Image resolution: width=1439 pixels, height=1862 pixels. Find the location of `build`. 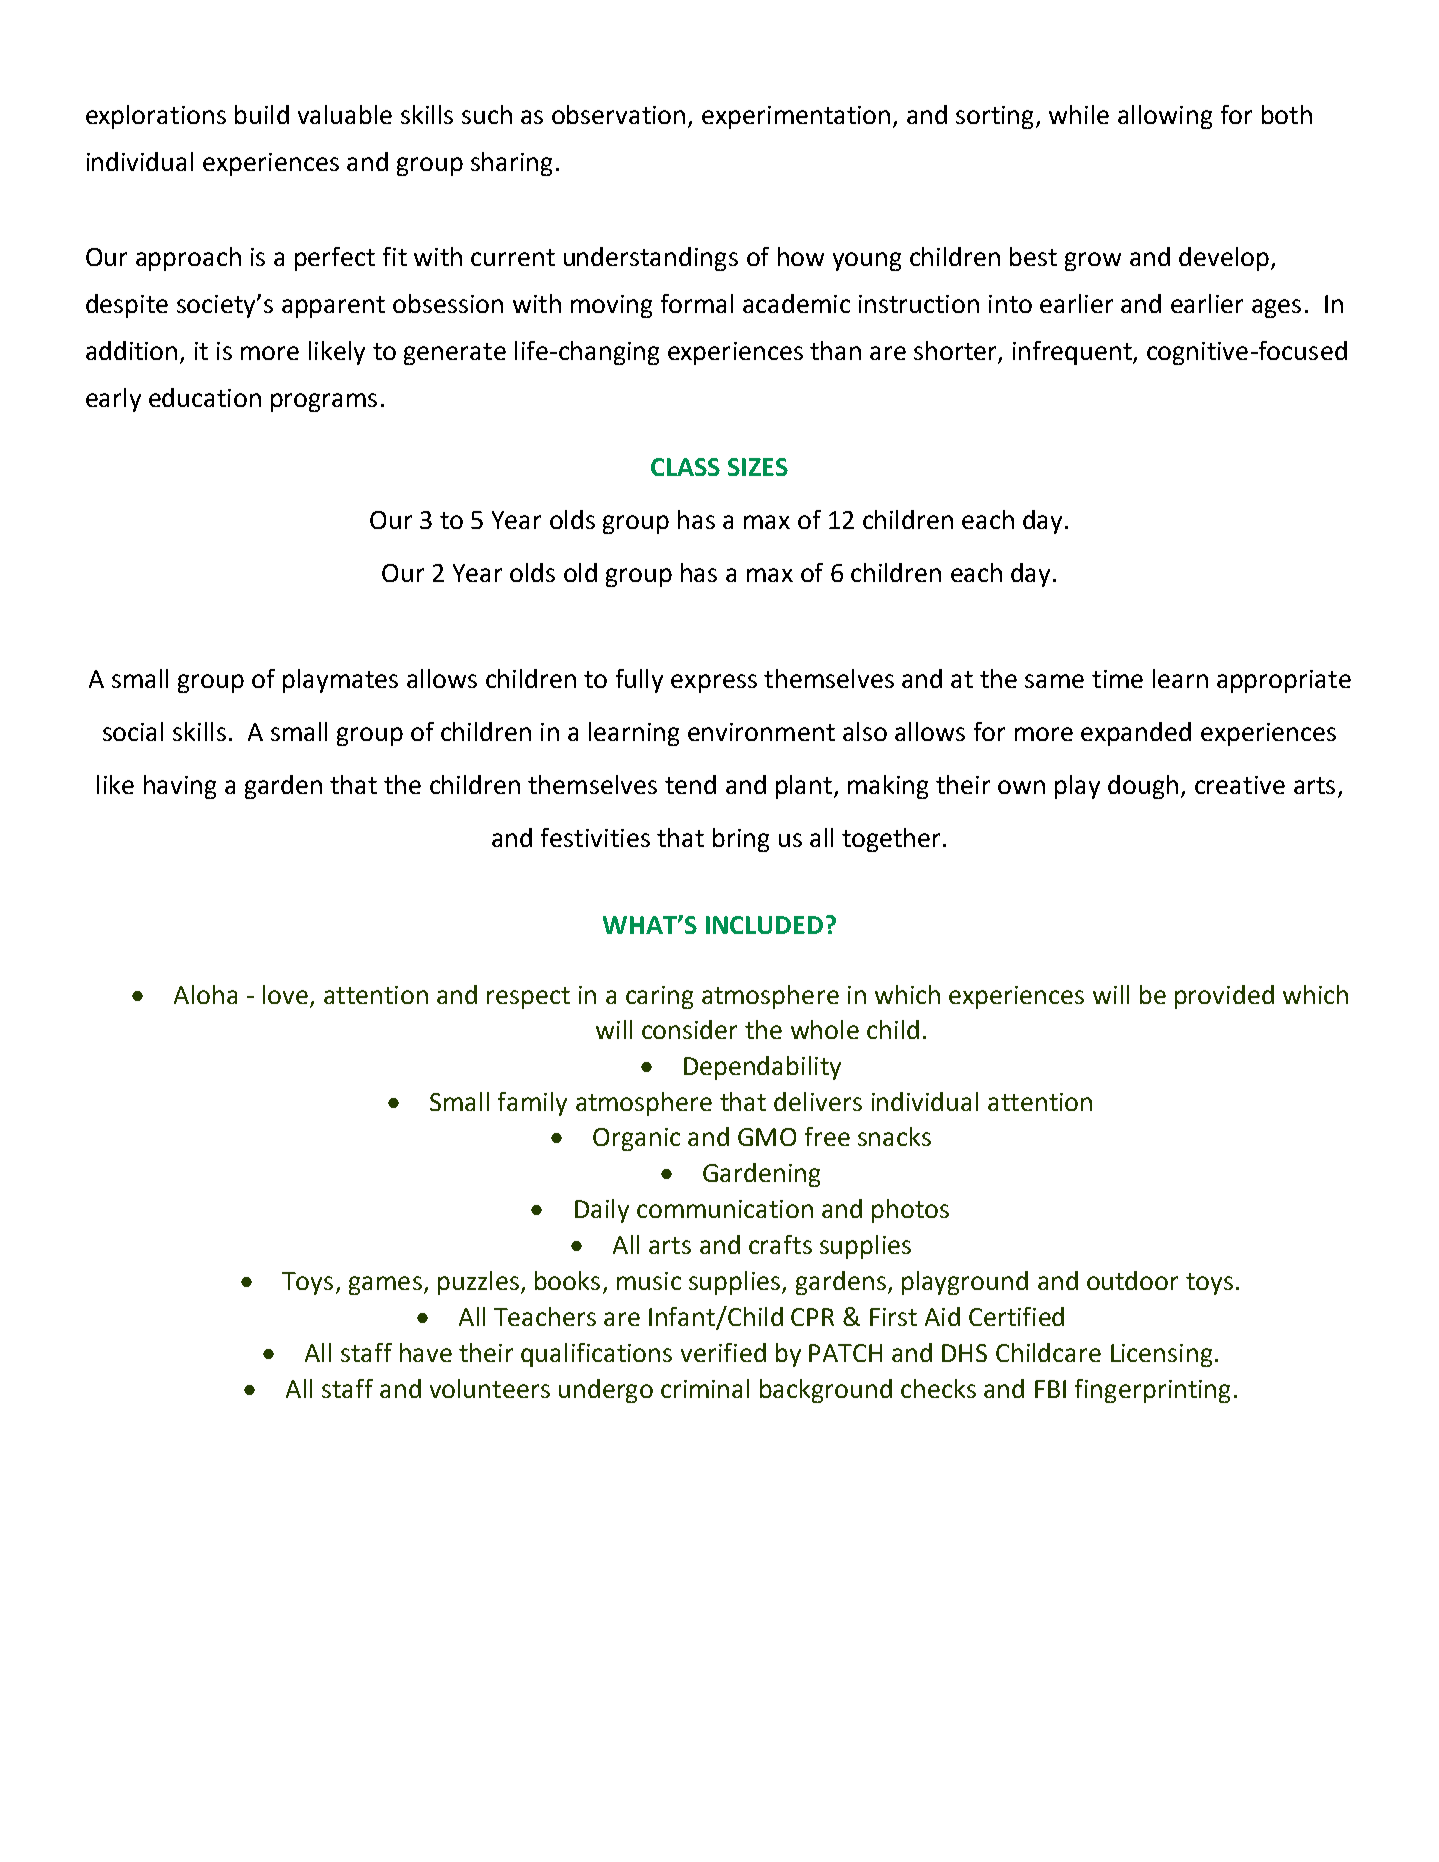

build is located at coordinates (262, 114).
